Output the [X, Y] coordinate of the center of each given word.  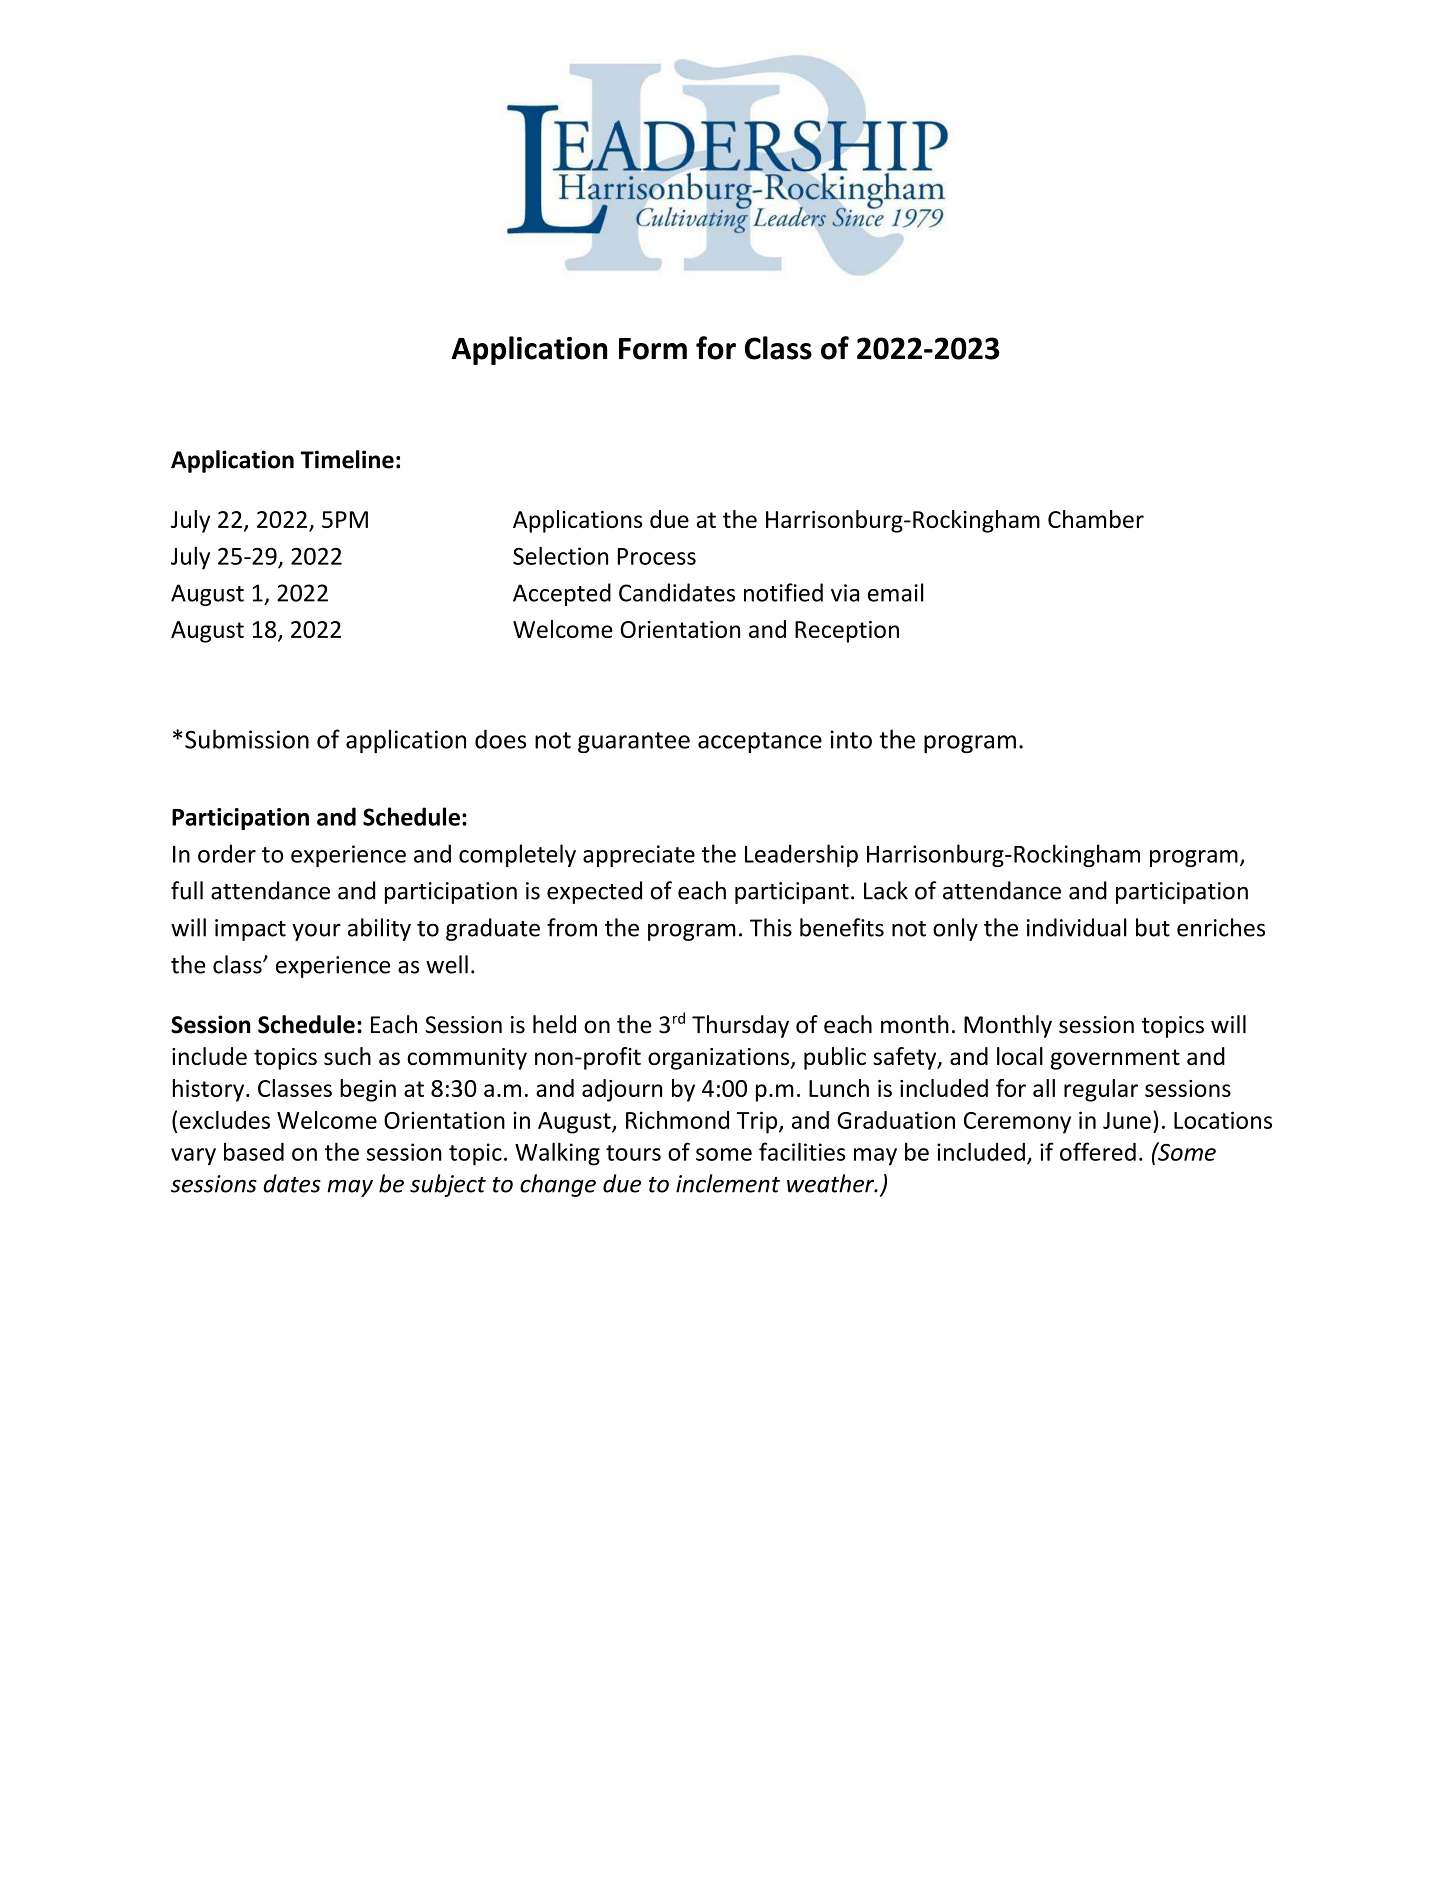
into [851, 739]
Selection [560, 555]
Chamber [1096, 519]
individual [1077, 927]
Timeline [347, 459]
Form [653, 349]
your [316, 932]
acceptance [760, 742]
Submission [247, 739]
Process [657, 556]
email [896, 592]
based [254, 1151]
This [771, 927]
